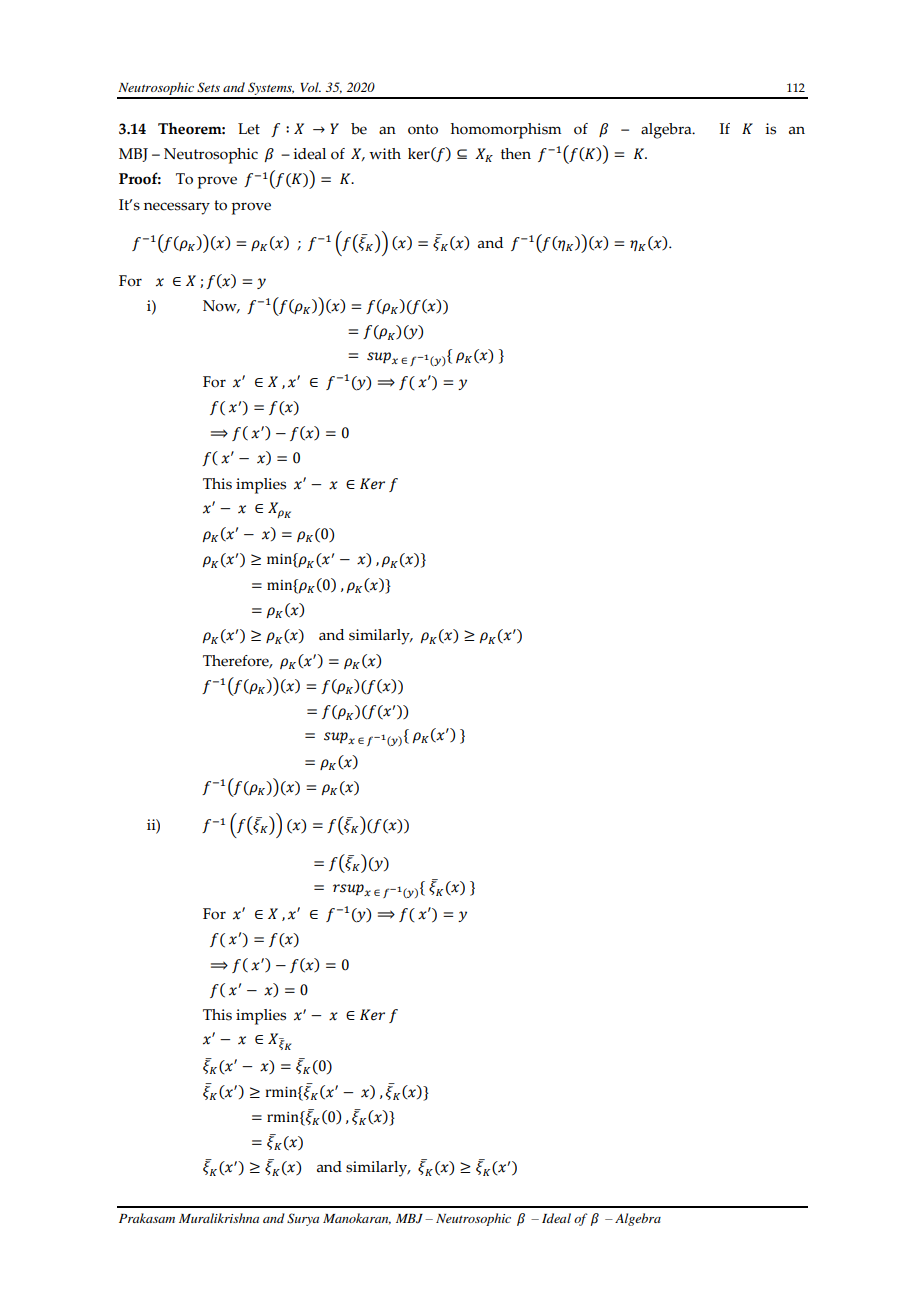 The image size is (924, 1308). I want to click on onto, so click(423, 129).
